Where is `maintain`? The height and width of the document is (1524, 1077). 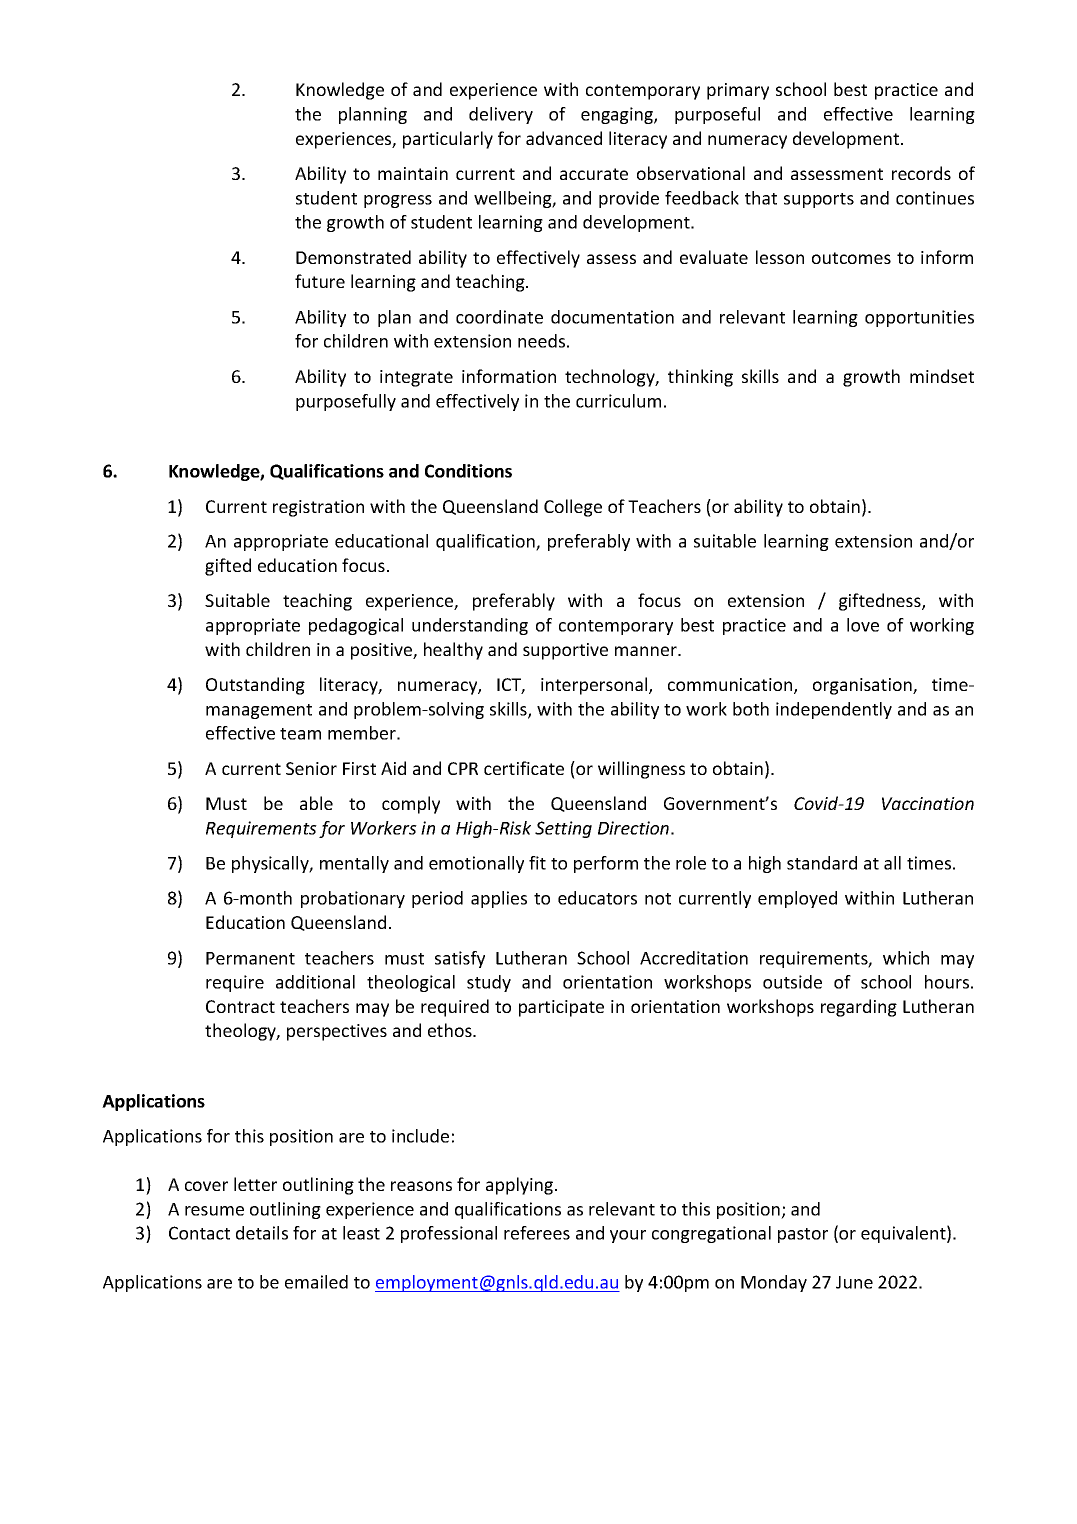
maintain is located at coordinates (413, 173).
